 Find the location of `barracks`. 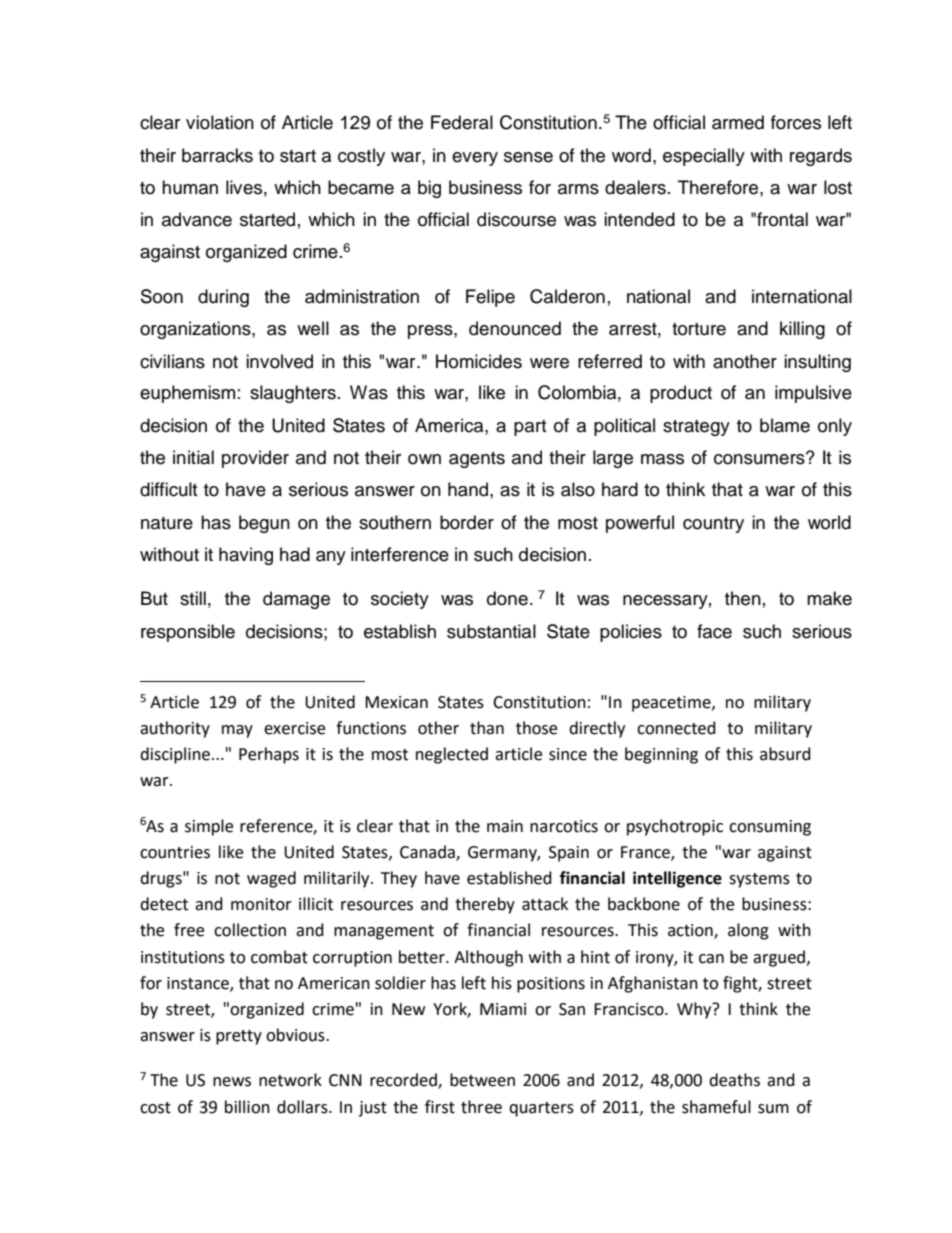

barracks is located at coordinates (217, 155).
